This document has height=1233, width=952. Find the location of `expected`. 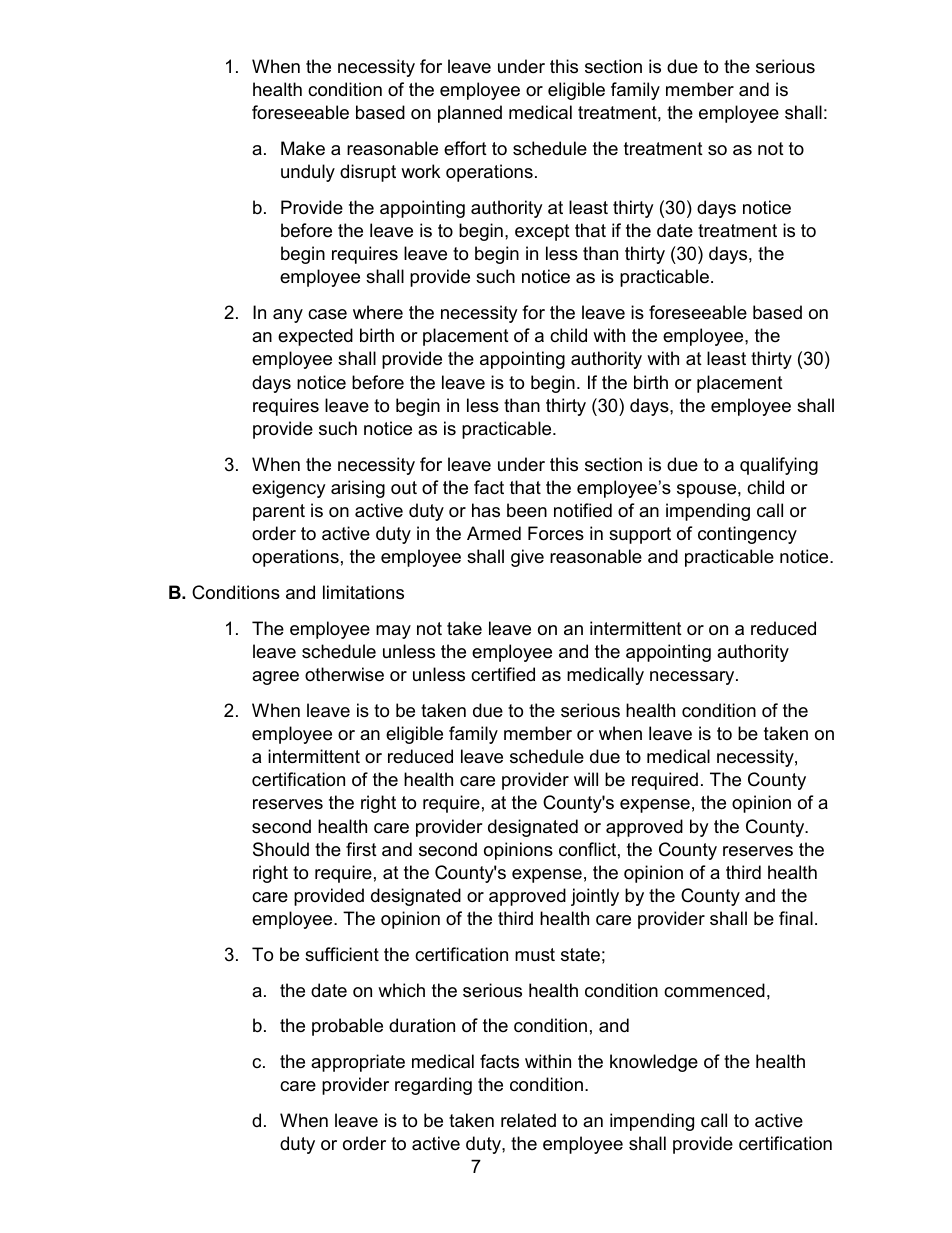

expected is located at coordinates (315, 337).
